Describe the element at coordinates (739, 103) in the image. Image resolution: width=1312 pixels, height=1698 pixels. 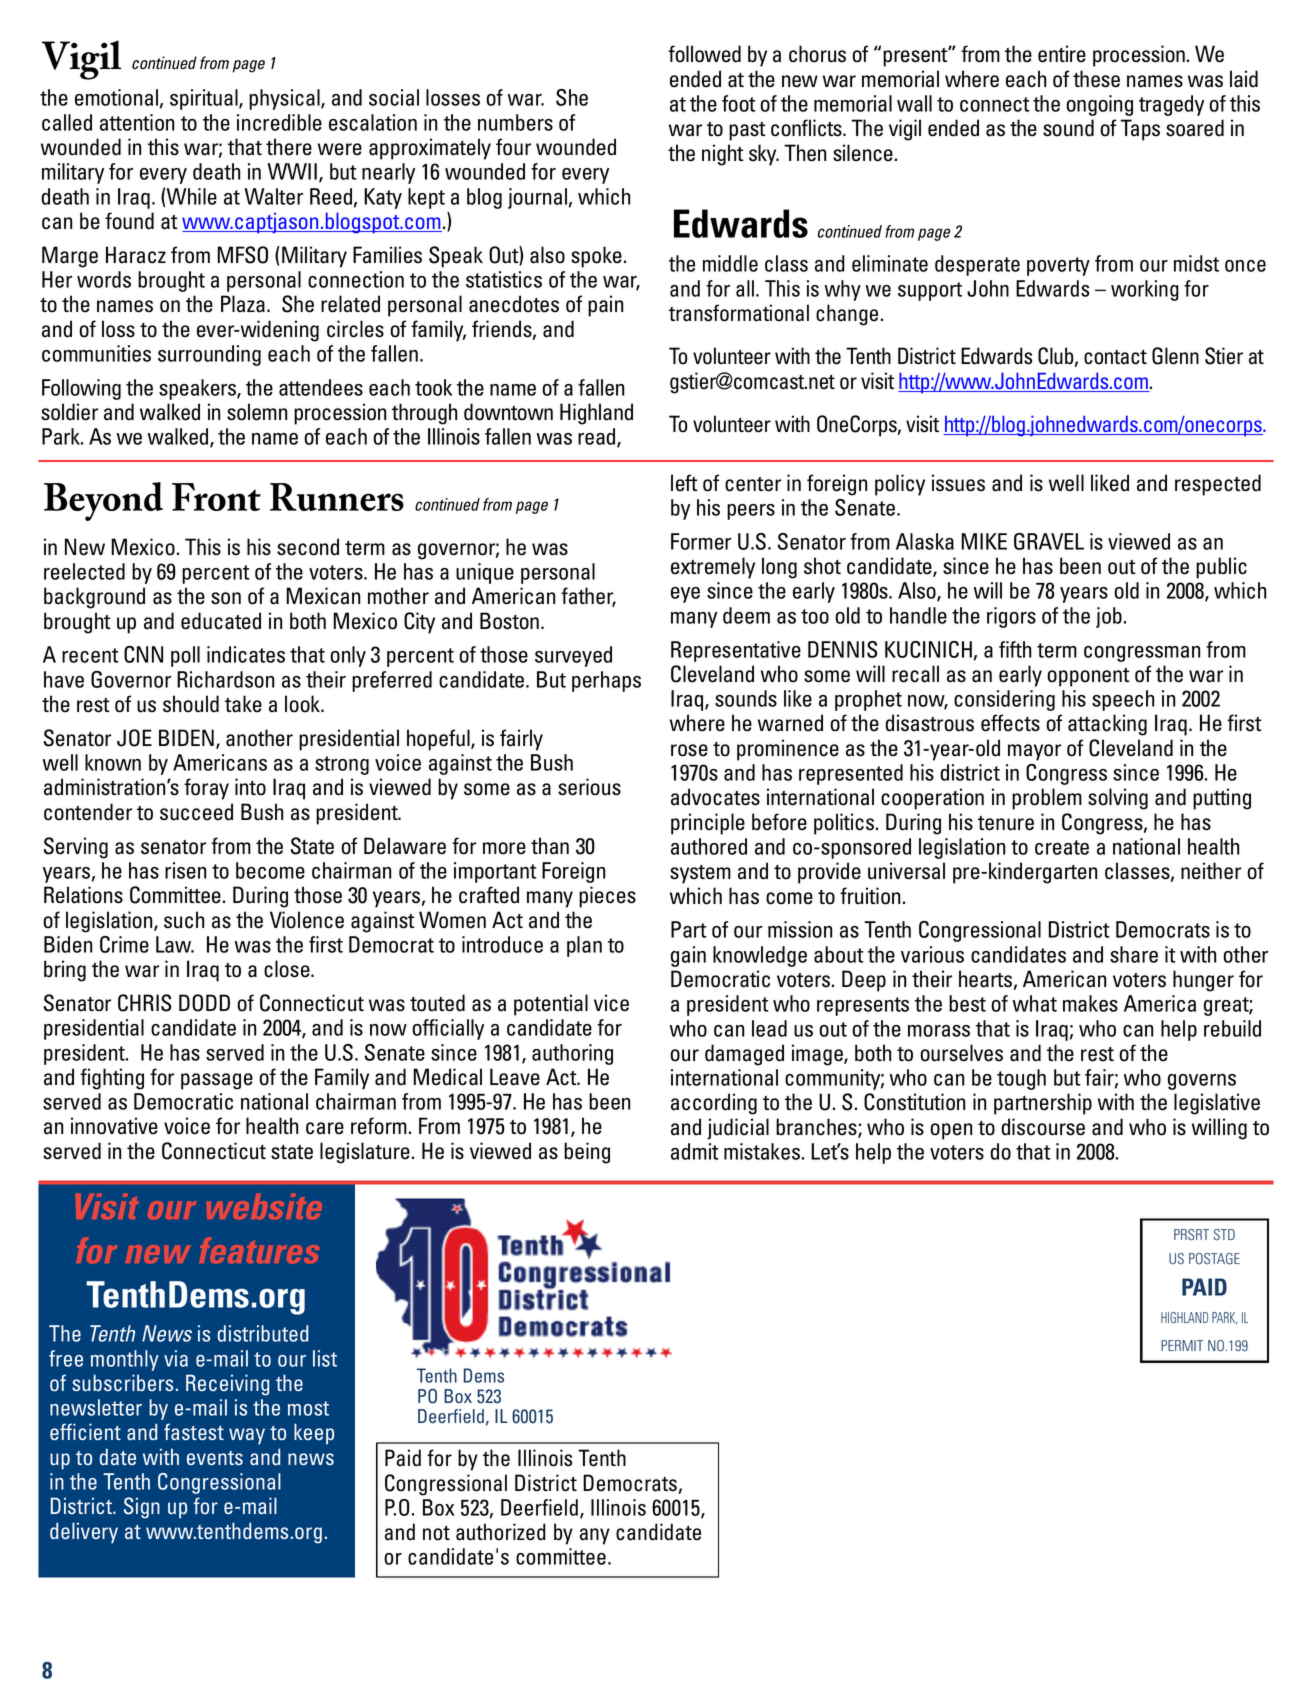
I see `foot` at that location.
